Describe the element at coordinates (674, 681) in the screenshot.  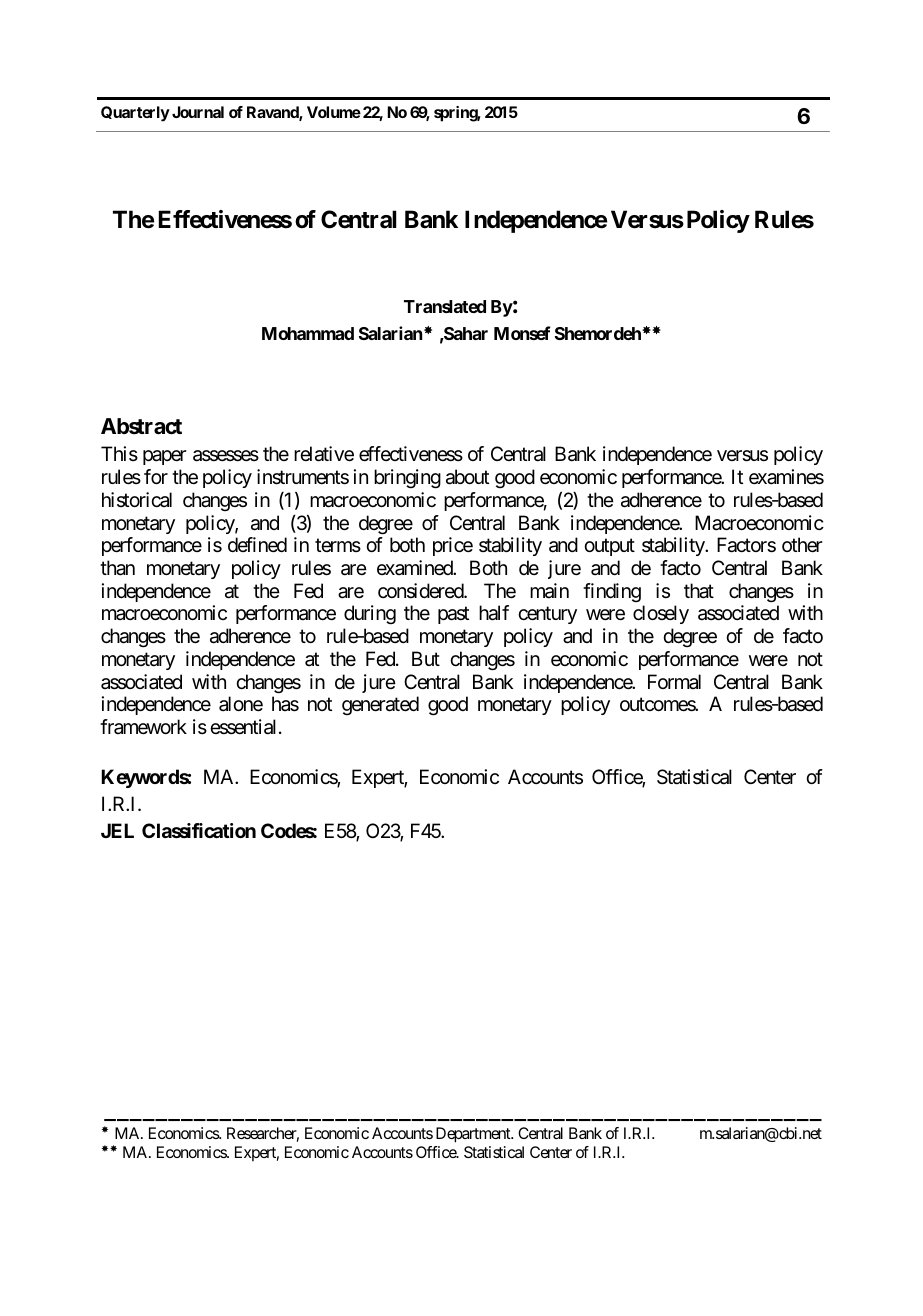
I see `Formal` at that location.
